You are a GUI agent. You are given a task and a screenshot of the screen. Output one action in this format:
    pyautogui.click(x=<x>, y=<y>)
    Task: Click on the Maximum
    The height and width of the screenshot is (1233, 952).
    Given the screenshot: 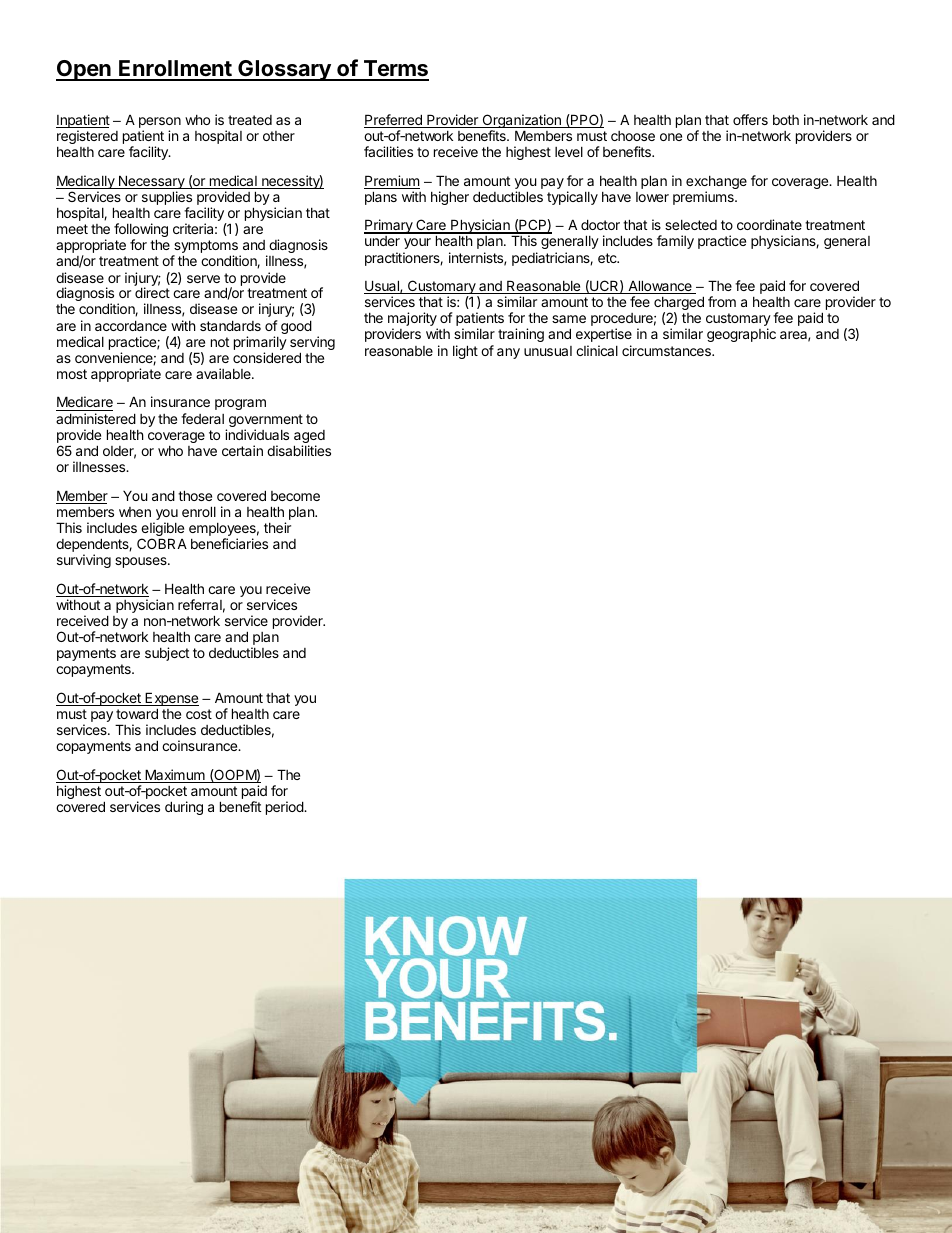 What is the action you would take?
    pyautogui.click(x=175, y=776)
